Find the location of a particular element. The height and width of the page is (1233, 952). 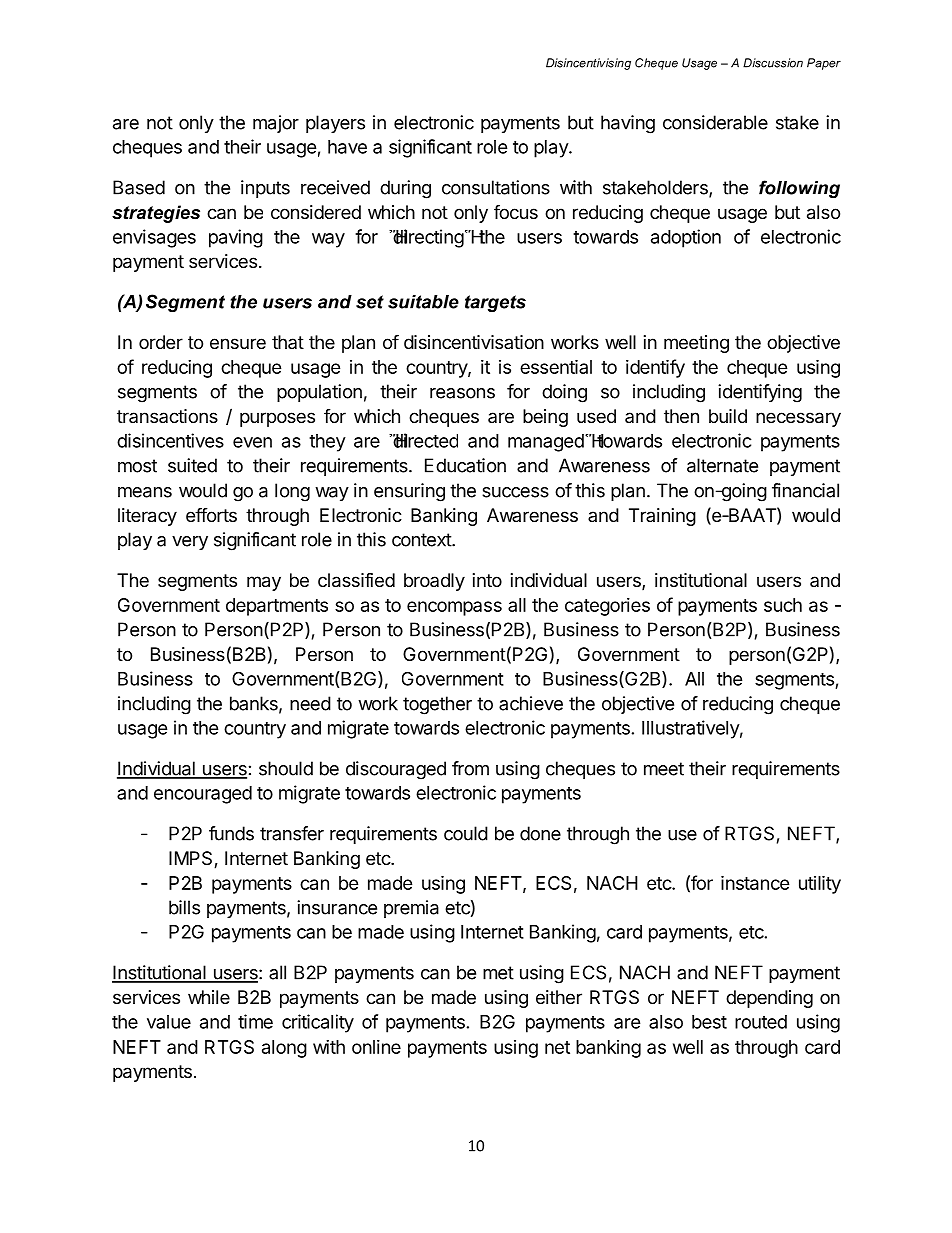

met is located at coordinates (498, 973).
